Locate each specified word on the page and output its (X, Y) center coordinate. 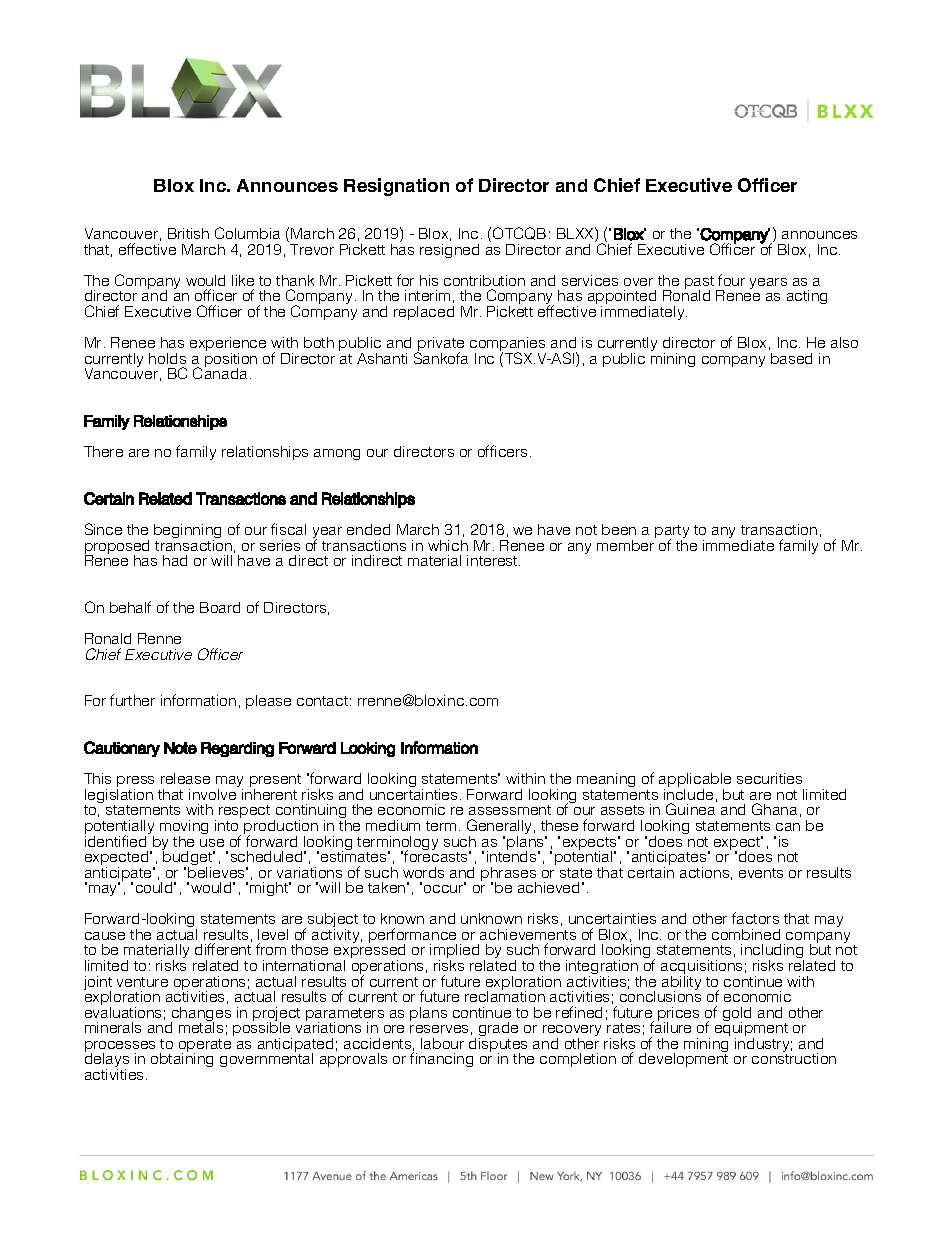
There (103, 451)
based (791, 358)
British (188, 233)
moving (184, 828)
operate (205, 1046)
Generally (501, 828)
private (440, 345)
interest (493, 560)
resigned (449, 251)
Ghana (774, 809)
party (672, 533)
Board (220, 607)
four (731, 280)
